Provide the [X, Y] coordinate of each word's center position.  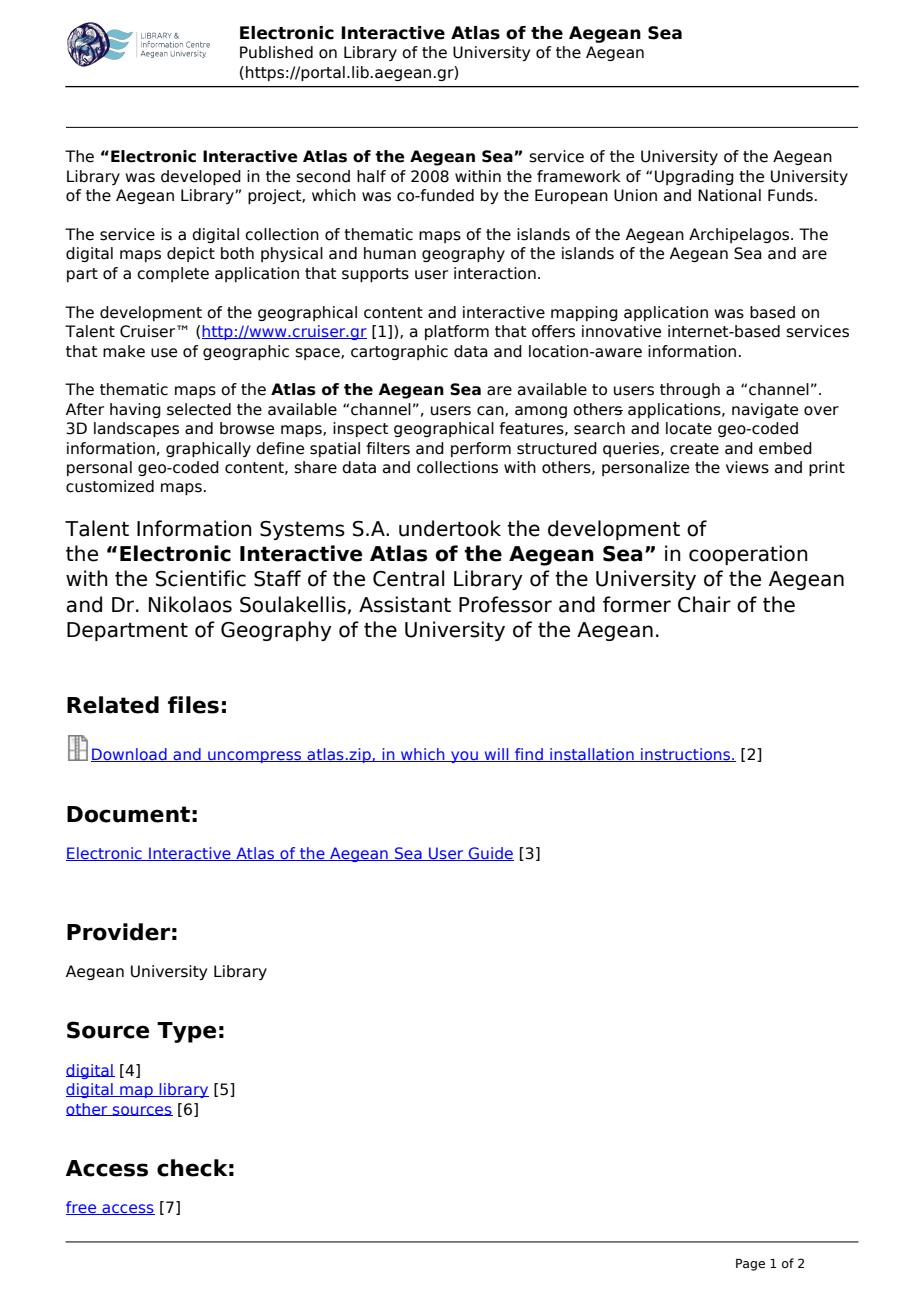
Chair [704, 604]
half [371, 176]
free [82, 1208]
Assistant [405, 604]
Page [750, 1265]
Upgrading [694, 177]
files [193, 705]
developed [201, 177]
